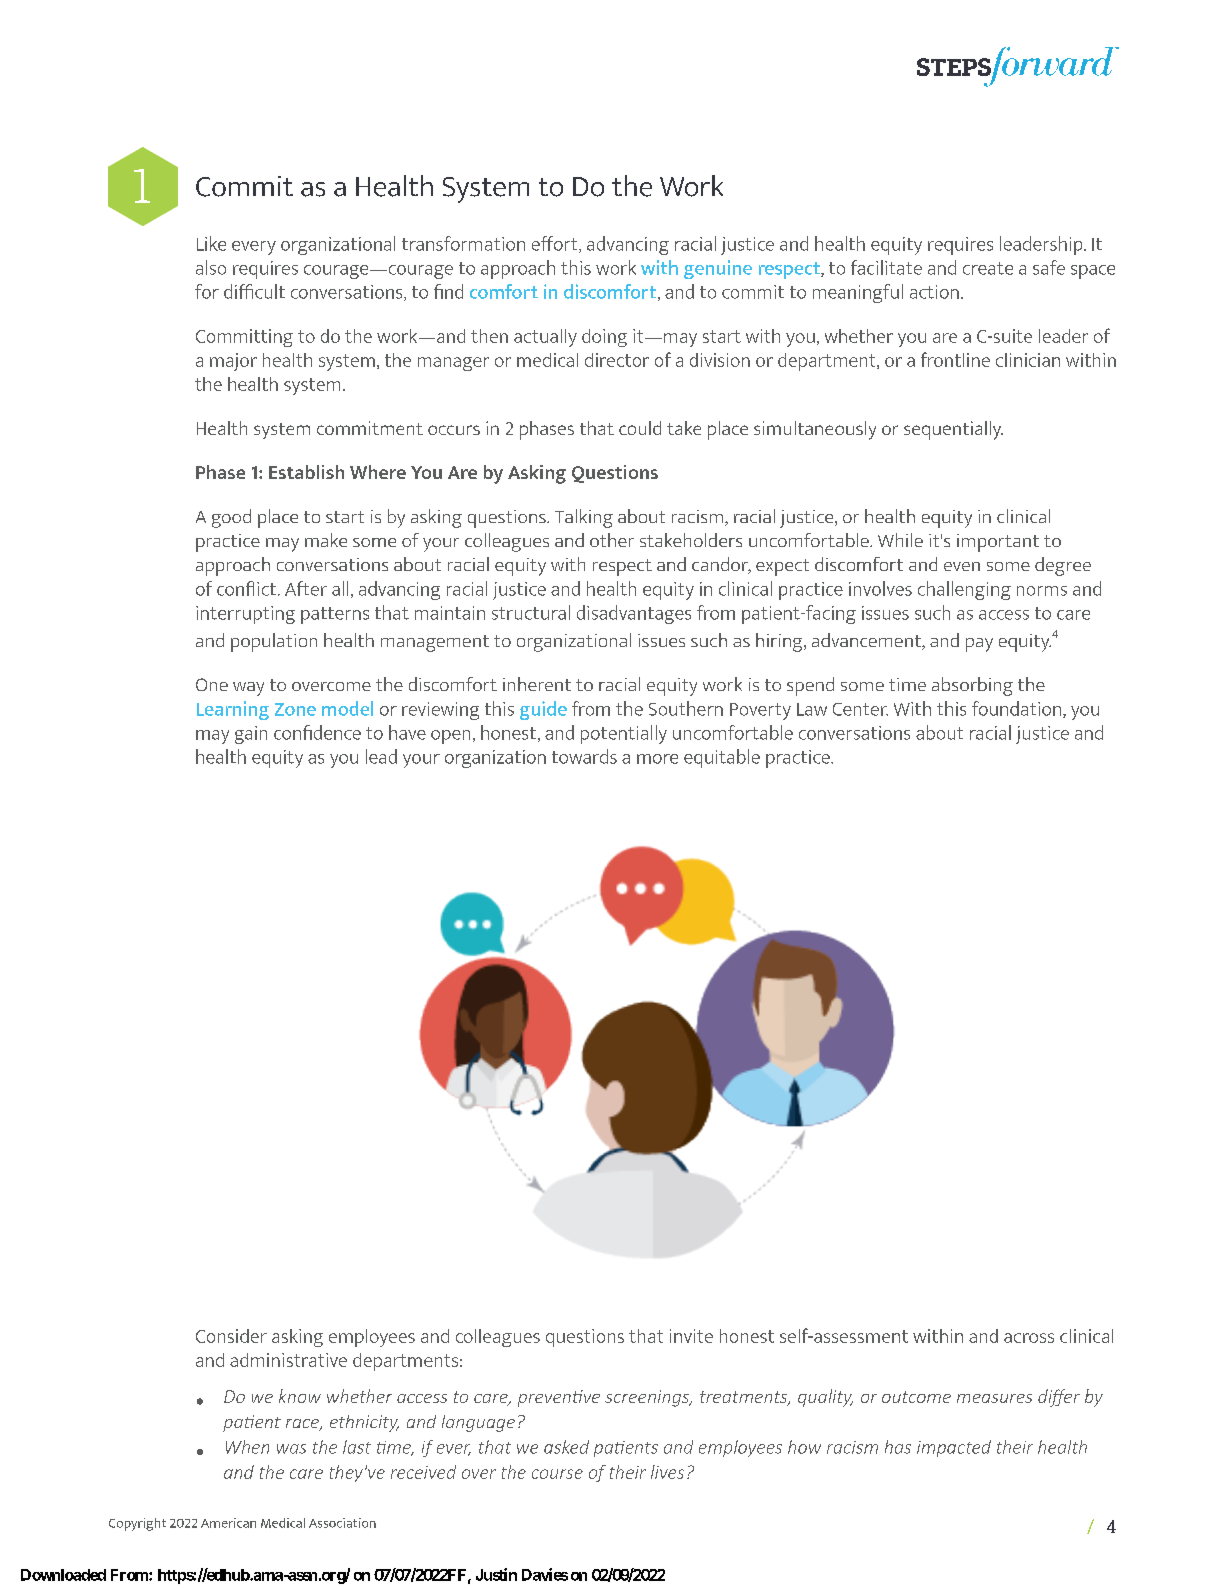 The image size is (1227, 1588). What do you see at coordinates (251, 735) in the page?
I see `gain` at bounding box center [251, 735].
